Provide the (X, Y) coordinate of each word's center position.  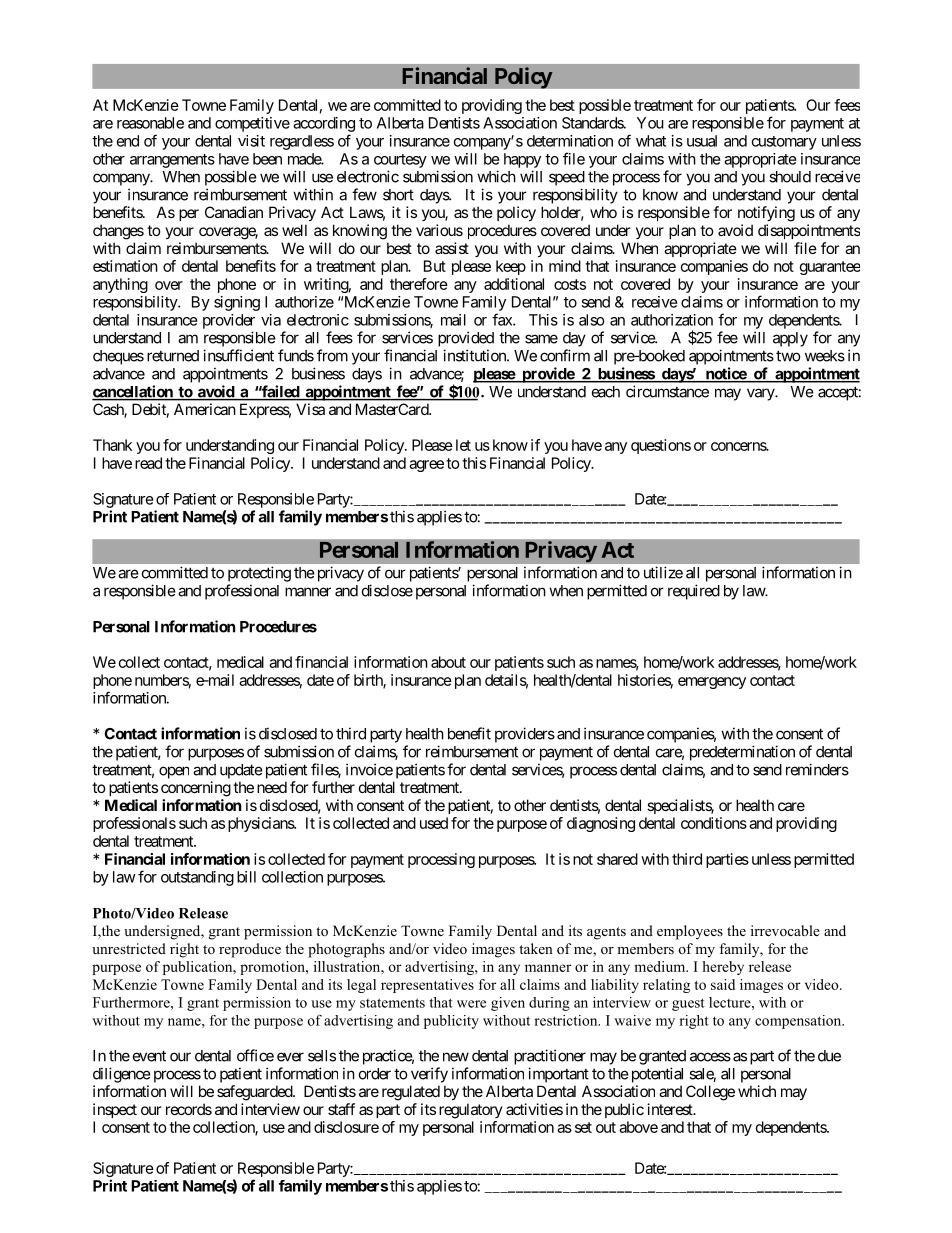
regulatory (471, 1111)
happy (522, 160)
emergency (712, 683)
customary (784, 143)
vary (761, 394)
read (148, 463)
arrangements (172, 161)
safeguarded (255, 1093)
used (434, 823)
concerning (196, 789)
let (463, 445)
